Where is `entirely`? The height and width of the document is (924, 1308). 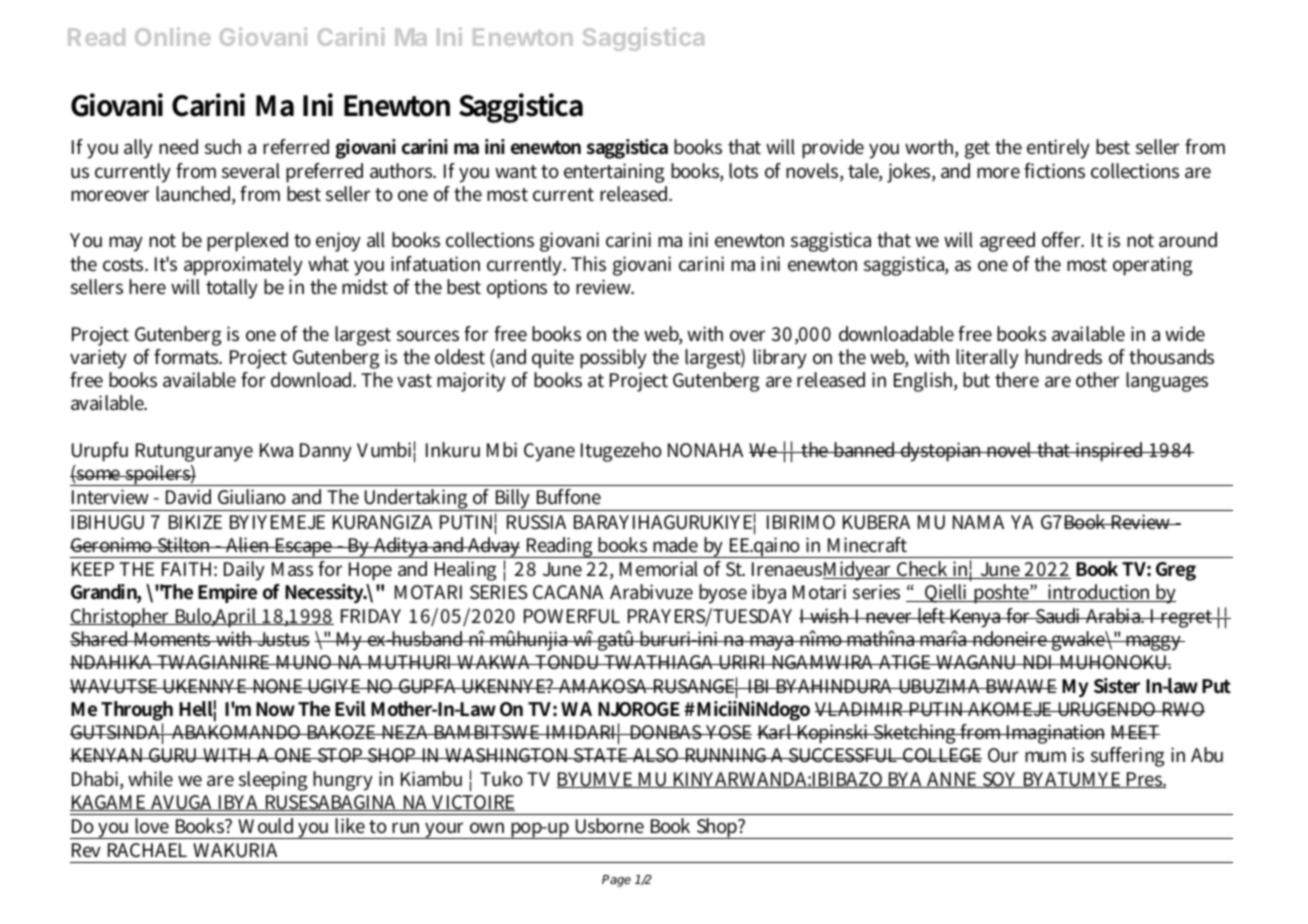
entirely is located at coordinates (1058, 149).
